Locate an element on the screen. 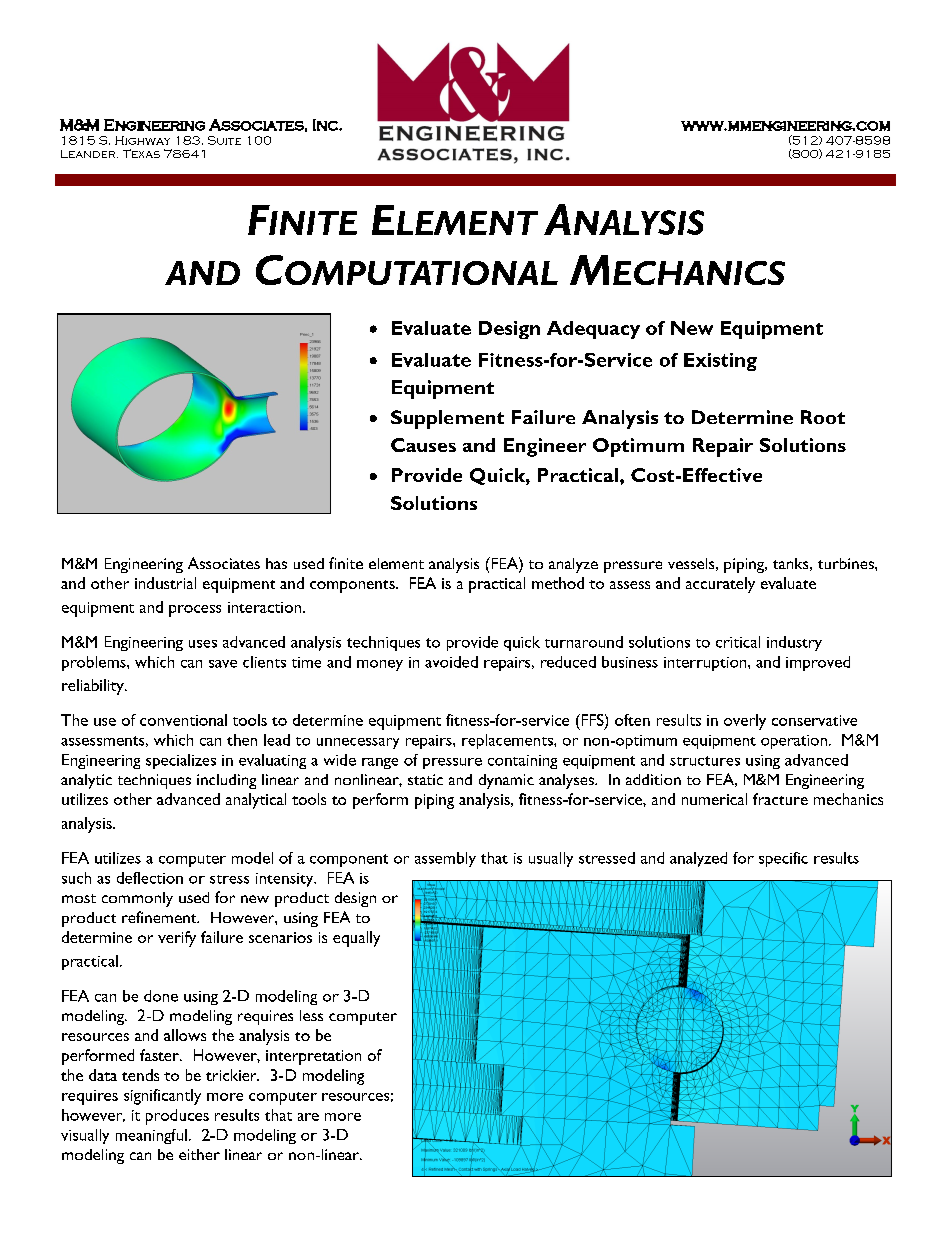 This screenshot has width=952, height=1233. industrial is located at coordinates (165, 583).
